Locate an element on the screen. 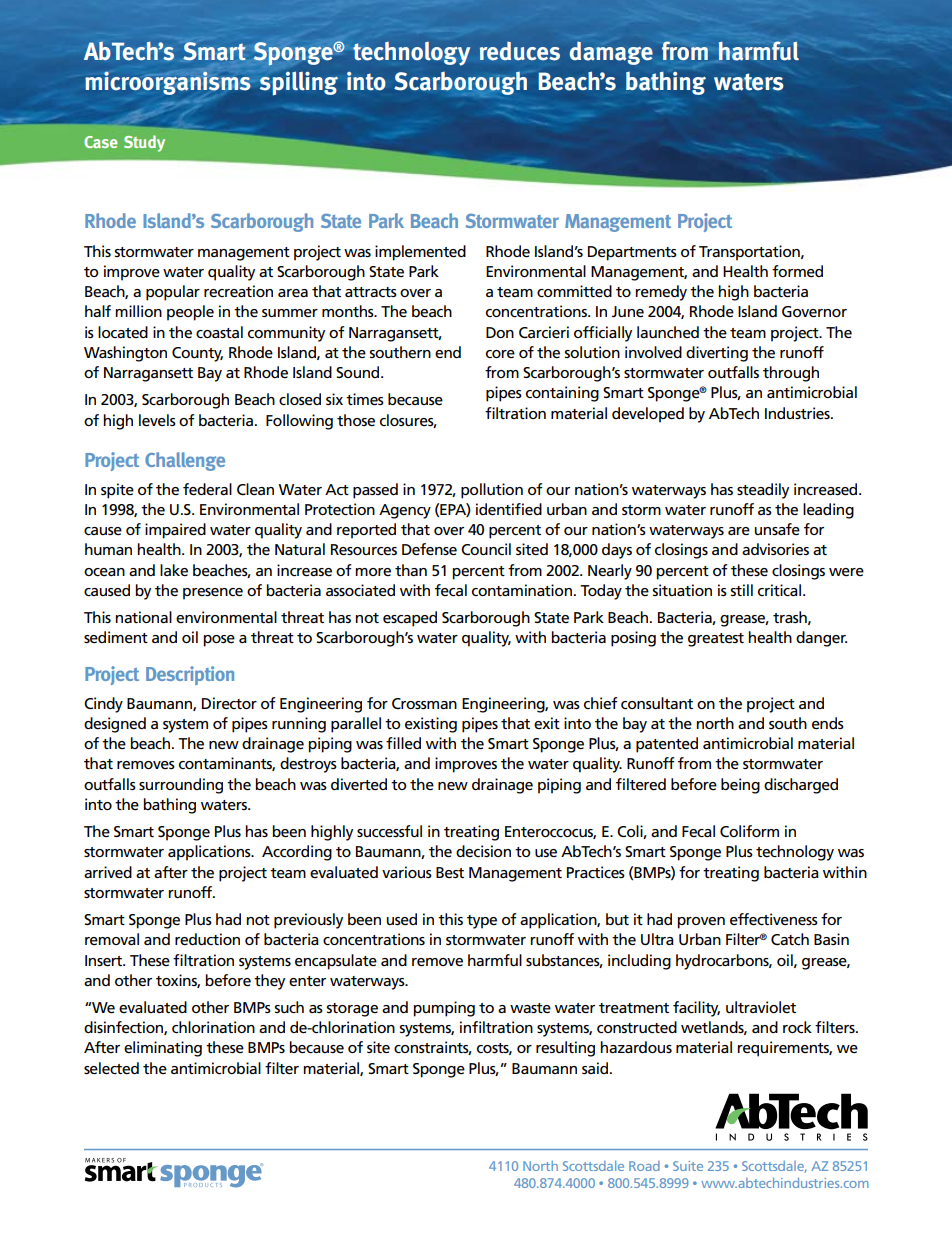  microorganisms is located at coordinates (168, 83).
